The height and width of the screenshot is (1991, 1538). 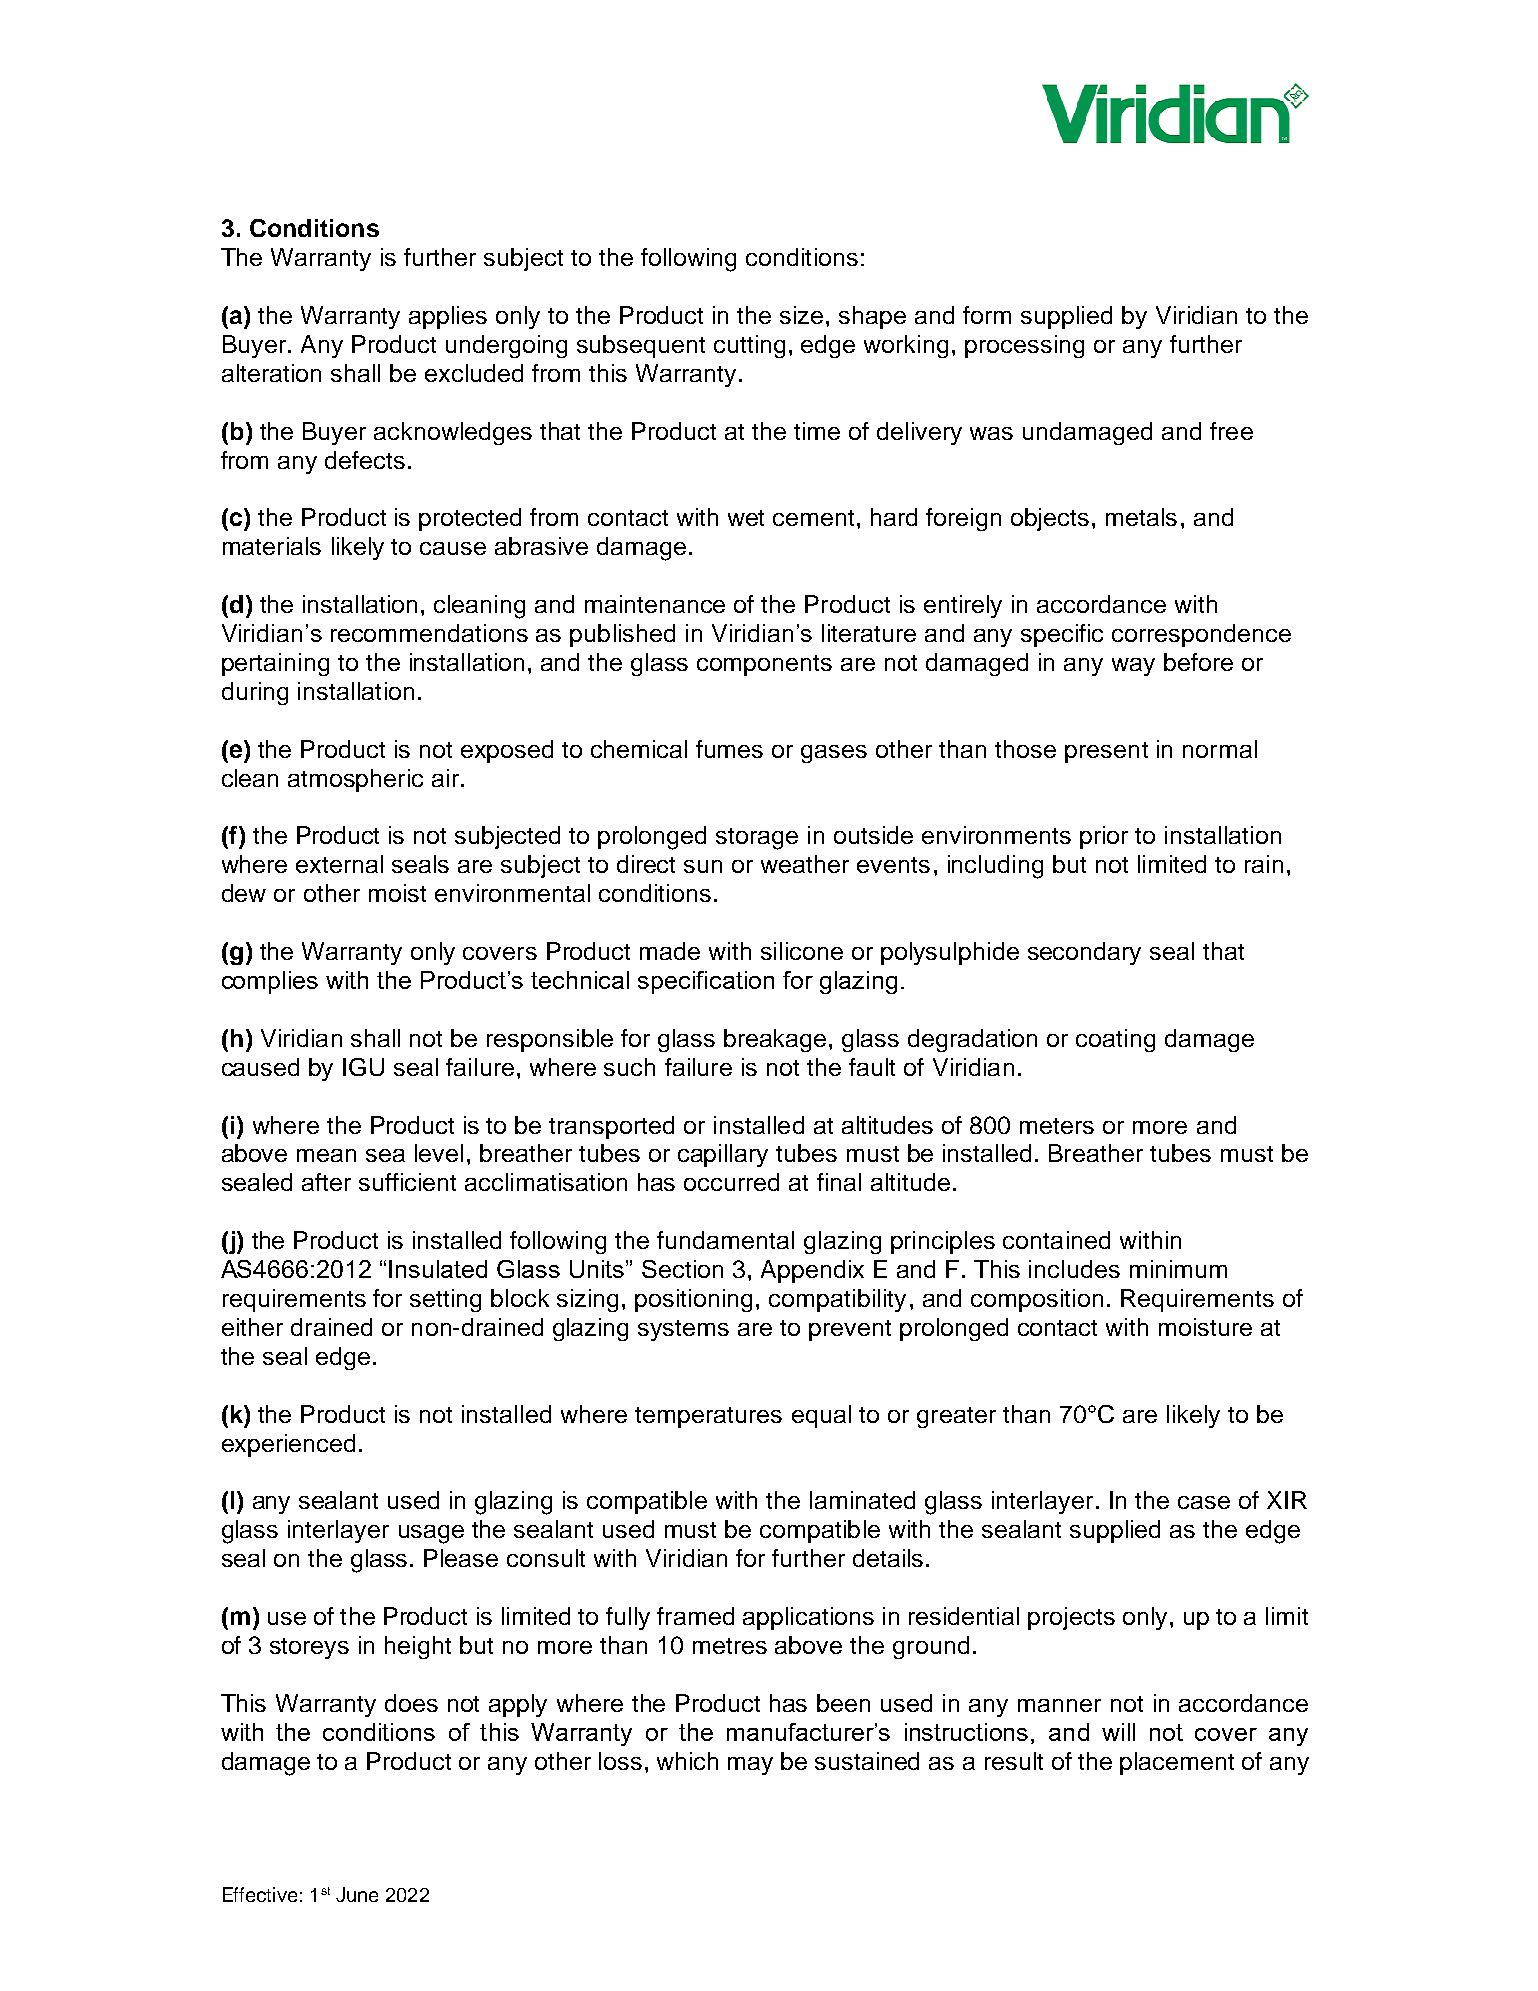 I want to click on components, so click(x=764, y=665).
